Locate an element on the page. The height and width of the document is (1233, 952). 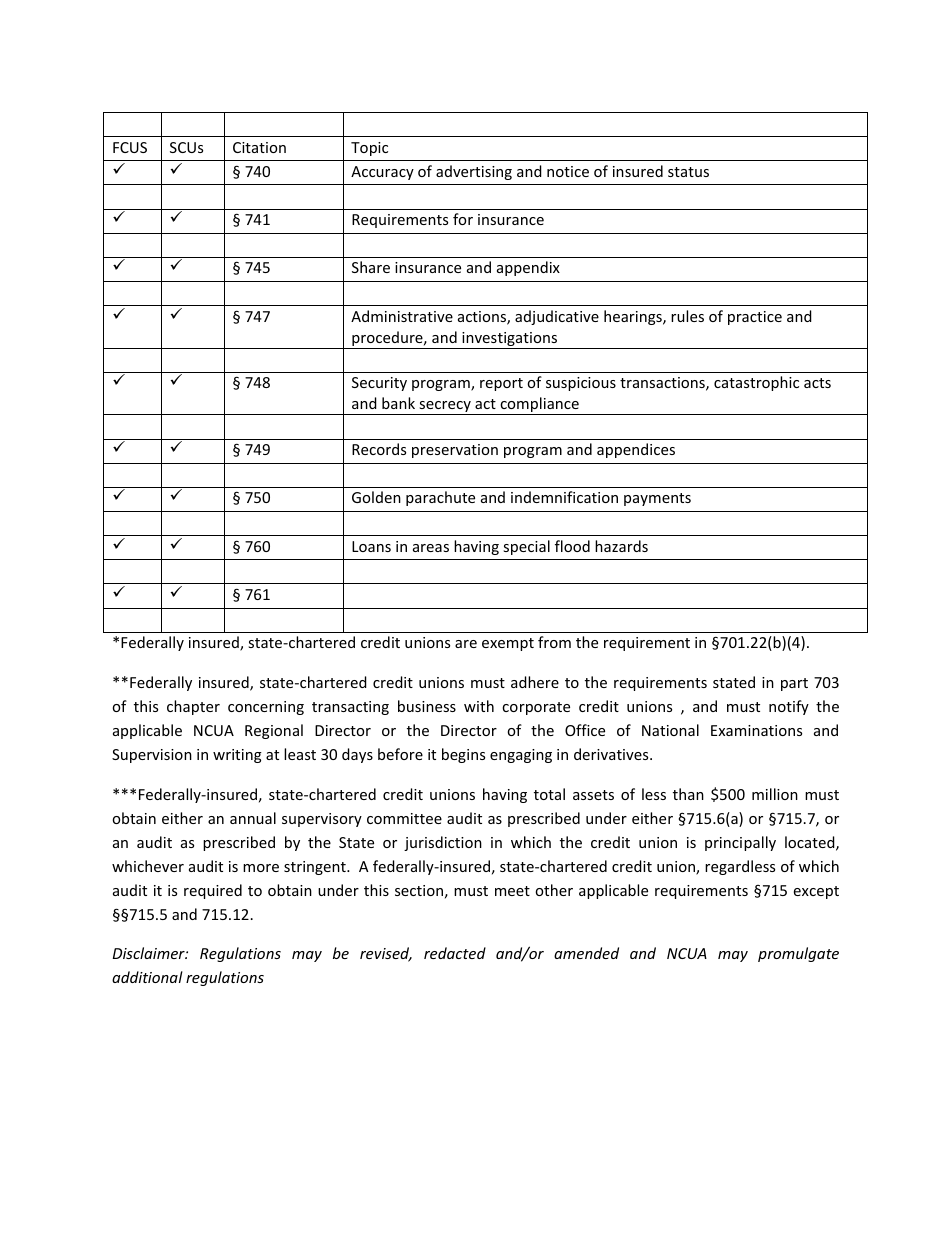
advertising is located at coordinates (474, 172).
